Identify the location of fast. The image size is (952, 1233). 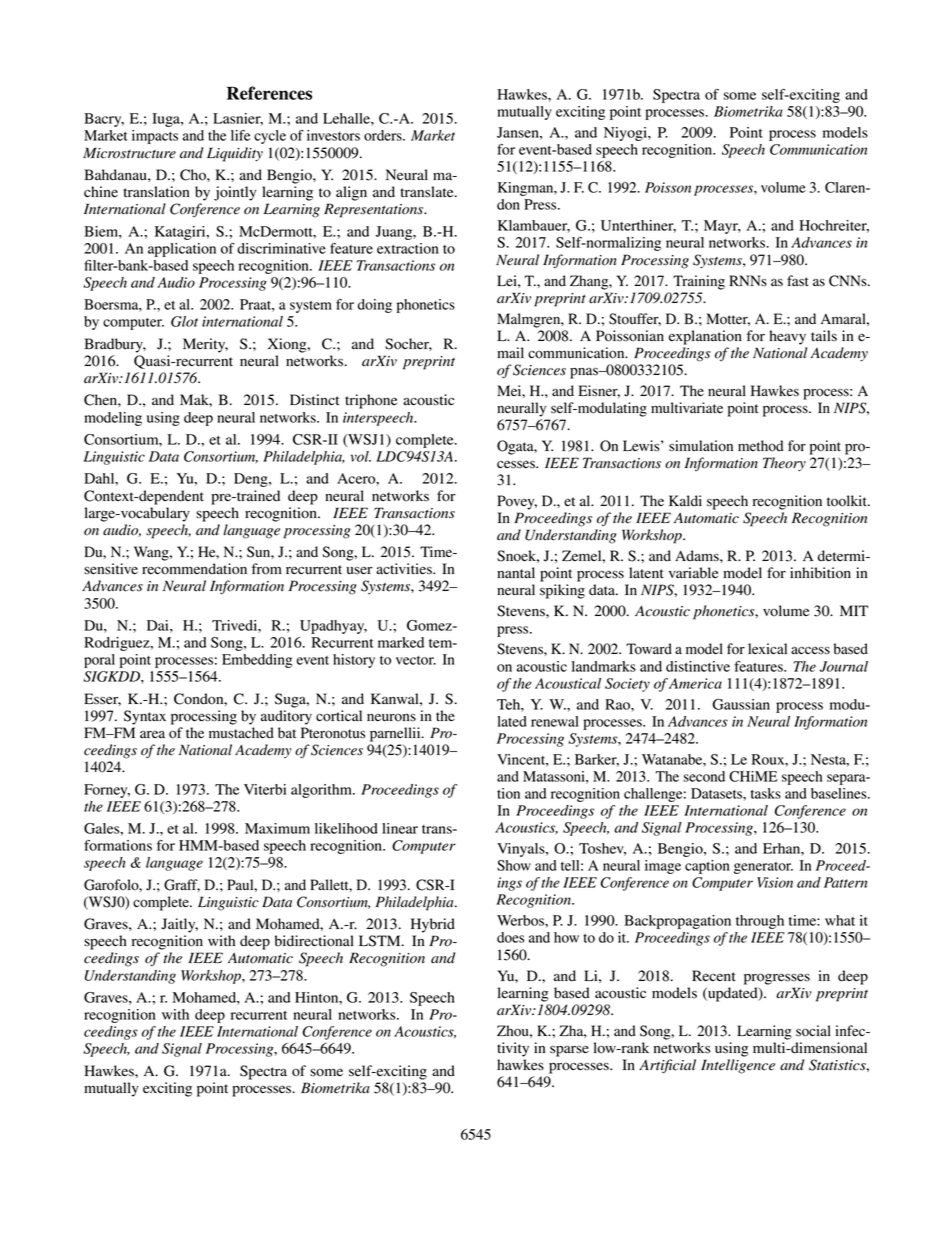
(798, 280).
